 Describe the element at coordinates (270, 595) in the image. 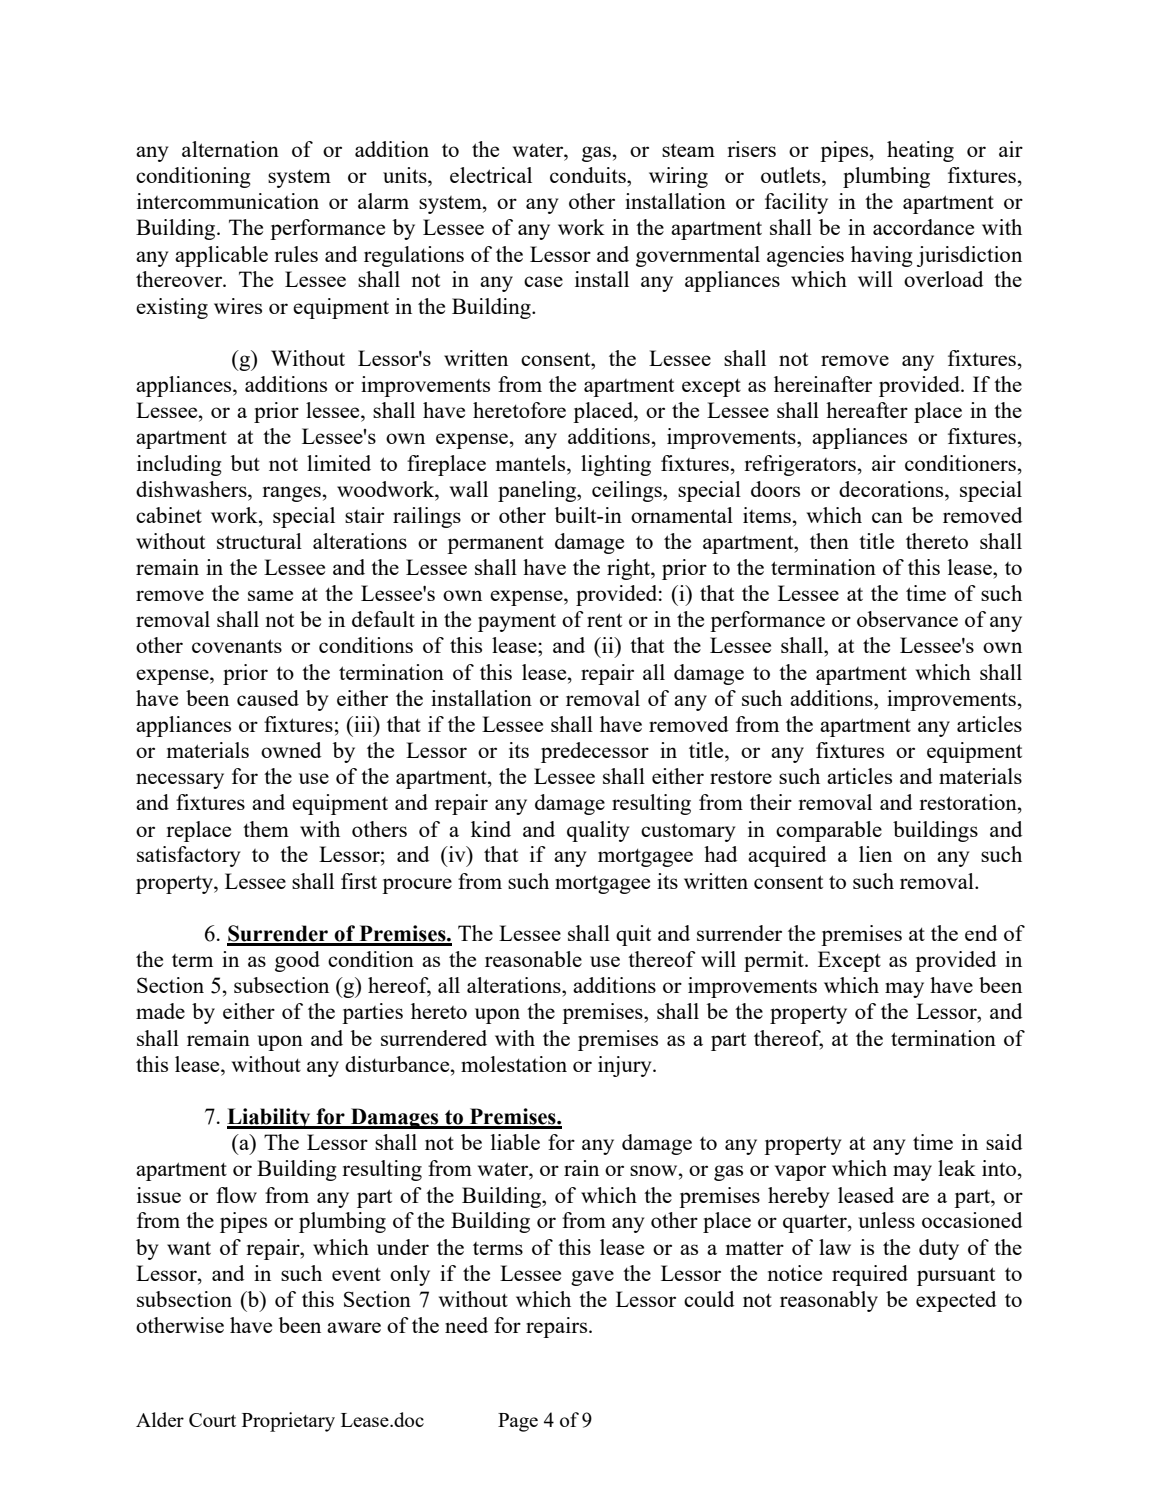

I see `same` at that location.
